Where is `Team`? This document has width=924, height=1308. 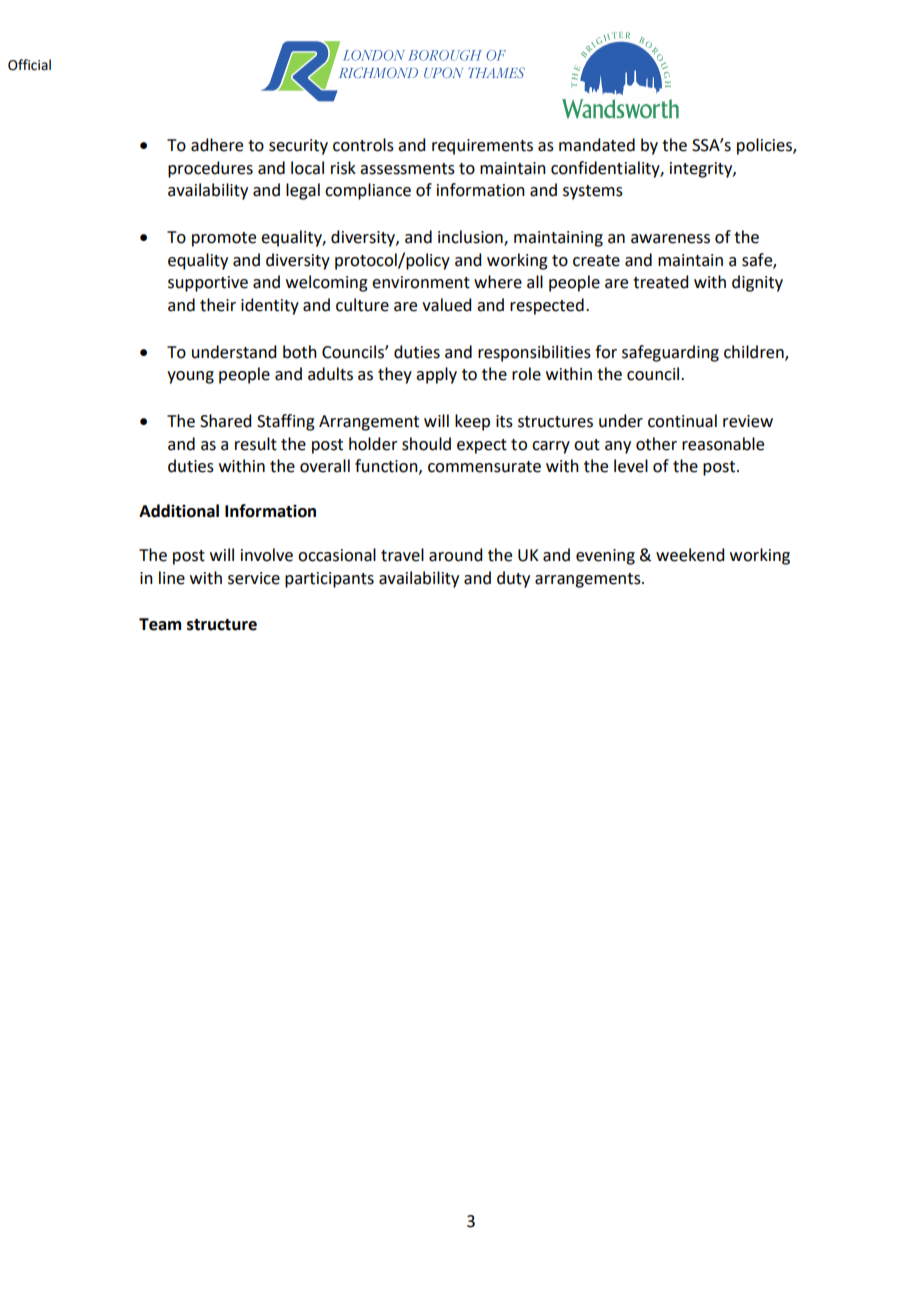
Team is located at coordinates (160, 624).
